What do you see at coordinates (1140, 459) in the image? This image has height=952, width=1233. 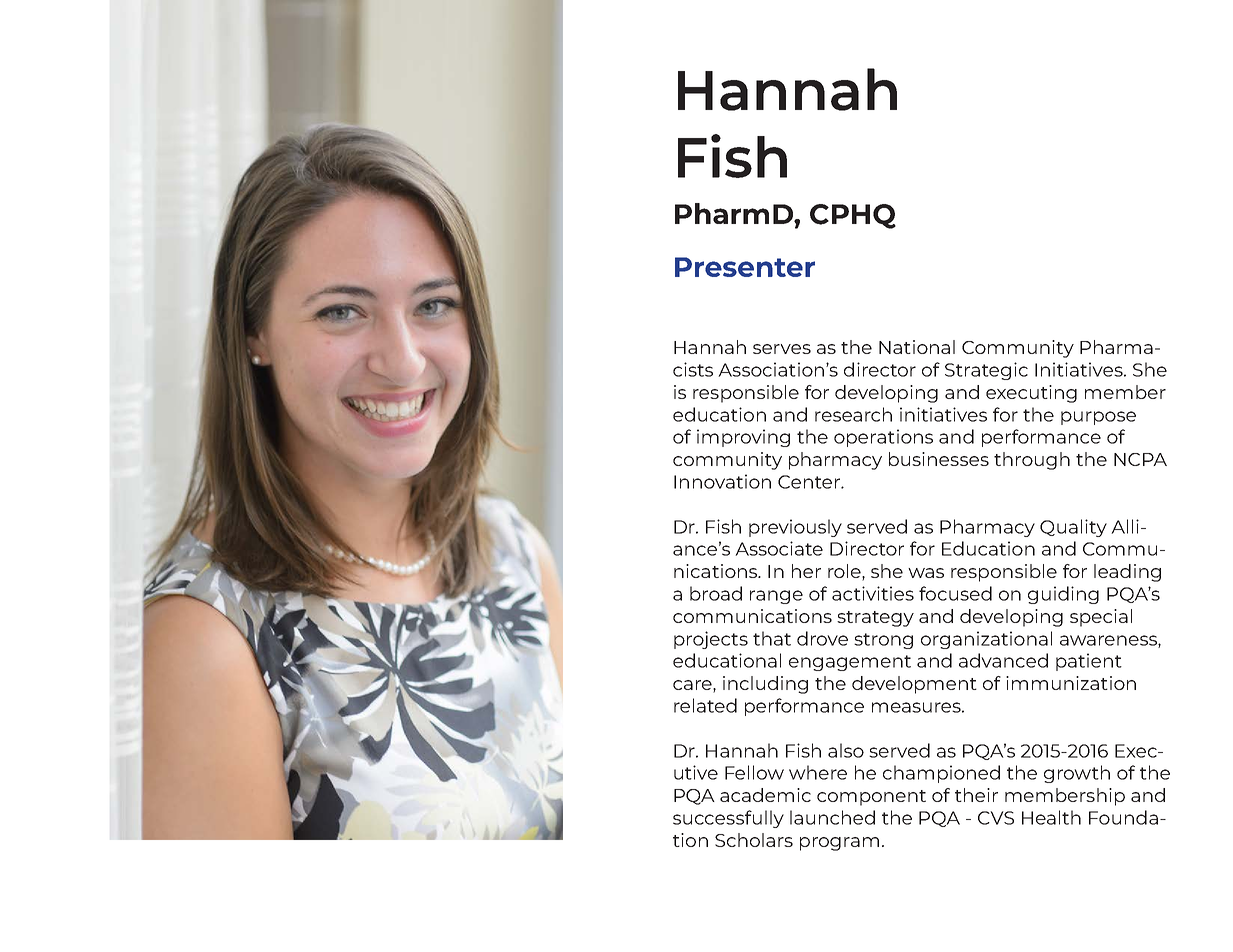 I see `NCPA` at bounding box center [1140, 459].
